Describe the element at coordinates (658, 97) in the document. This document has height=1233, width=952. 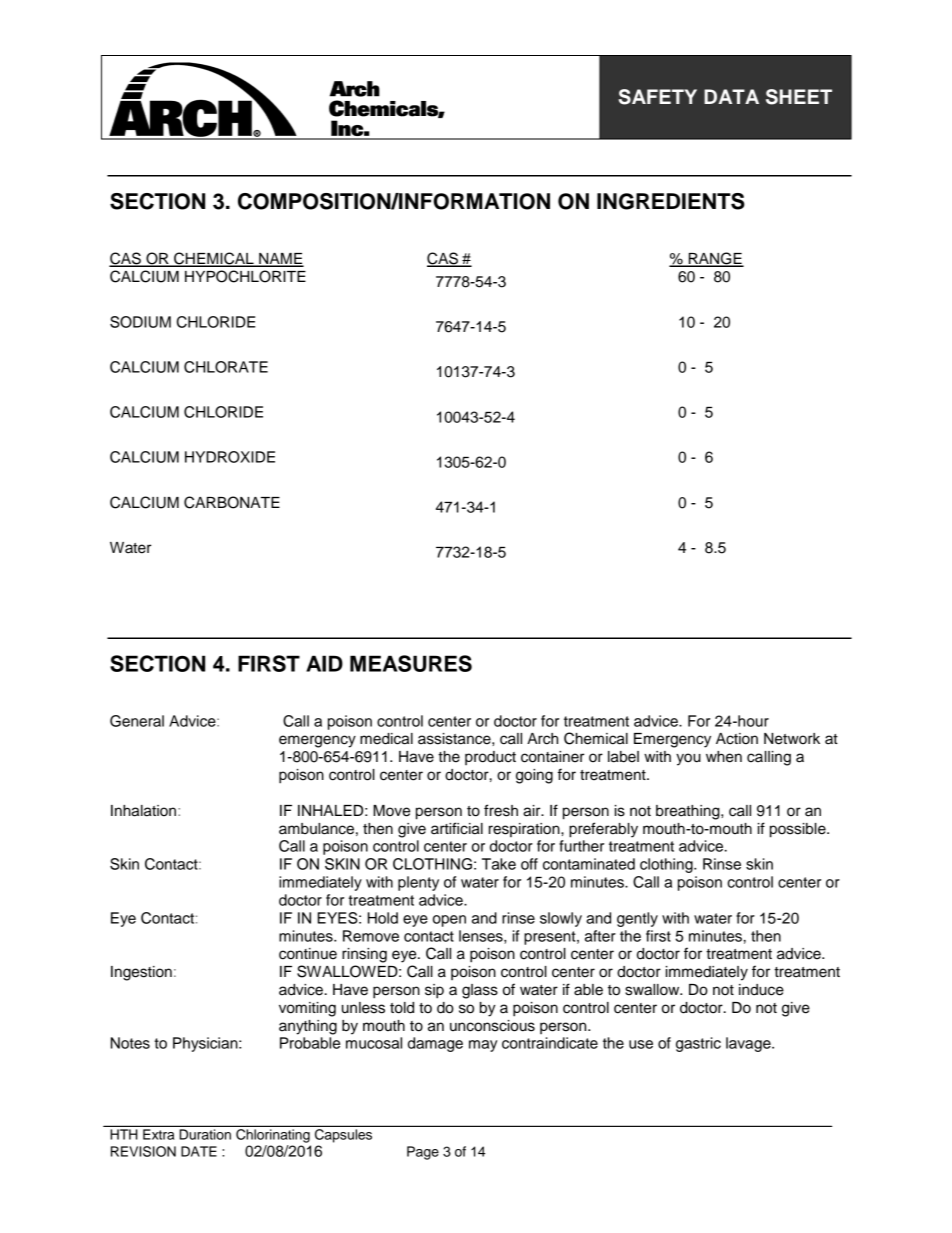
I see `SAFETY` at that location.
